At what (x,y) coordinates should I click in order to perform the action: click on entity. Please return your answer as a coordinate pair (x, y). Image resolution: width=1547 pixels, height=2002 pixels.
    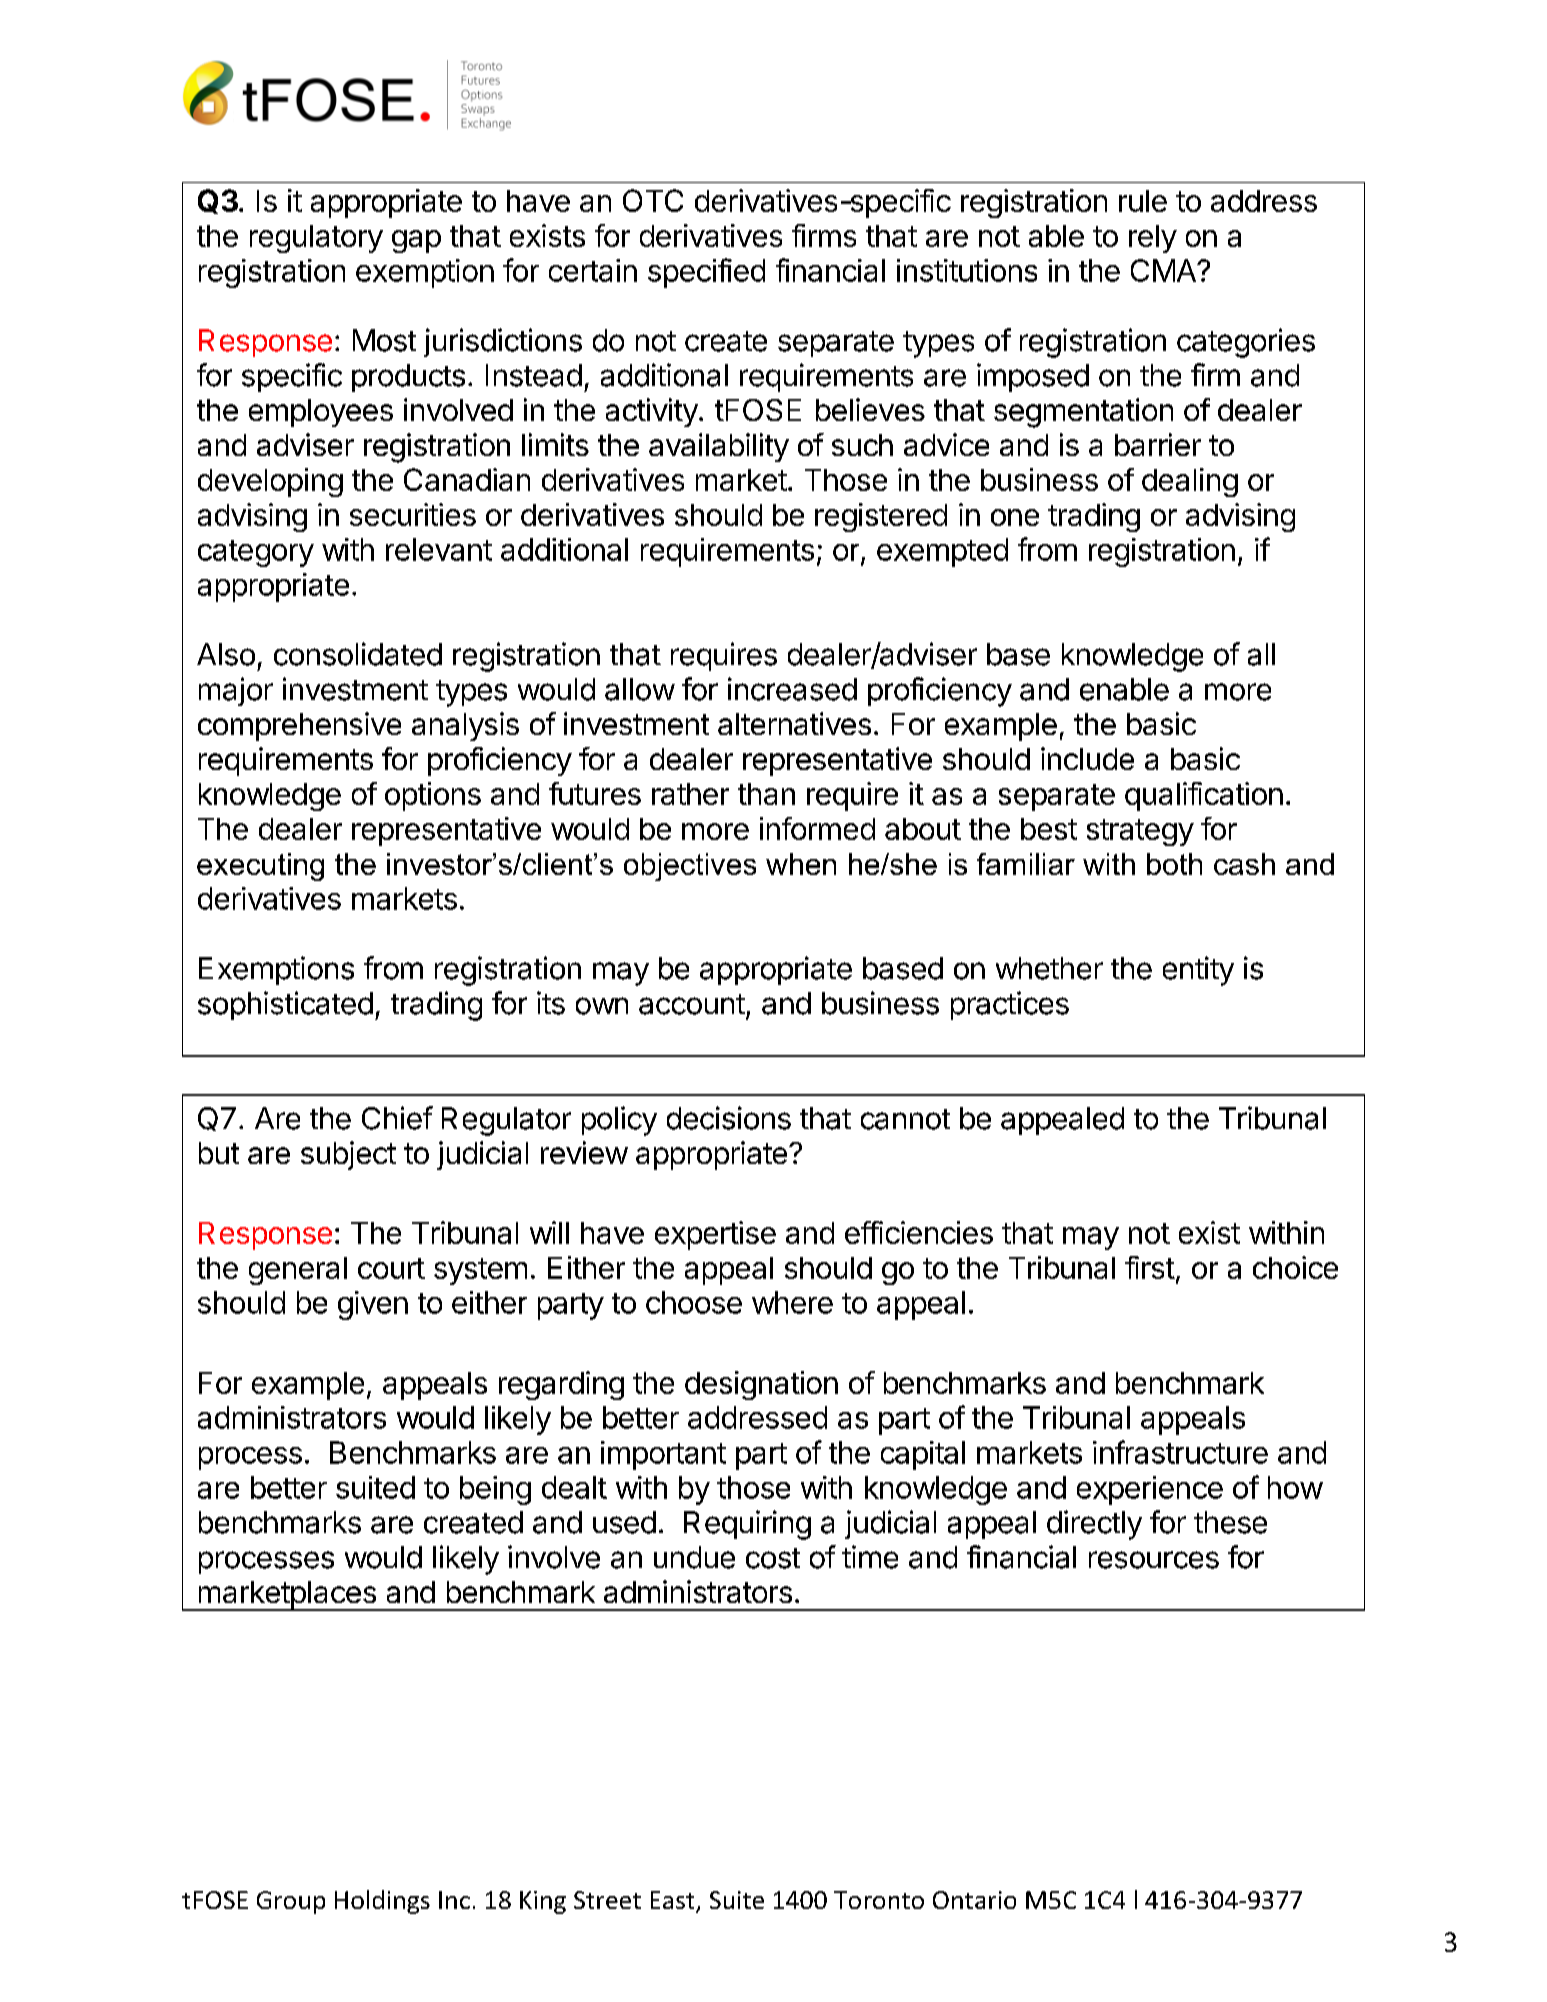
    Looking at the image, I should click on (1198, 971).
